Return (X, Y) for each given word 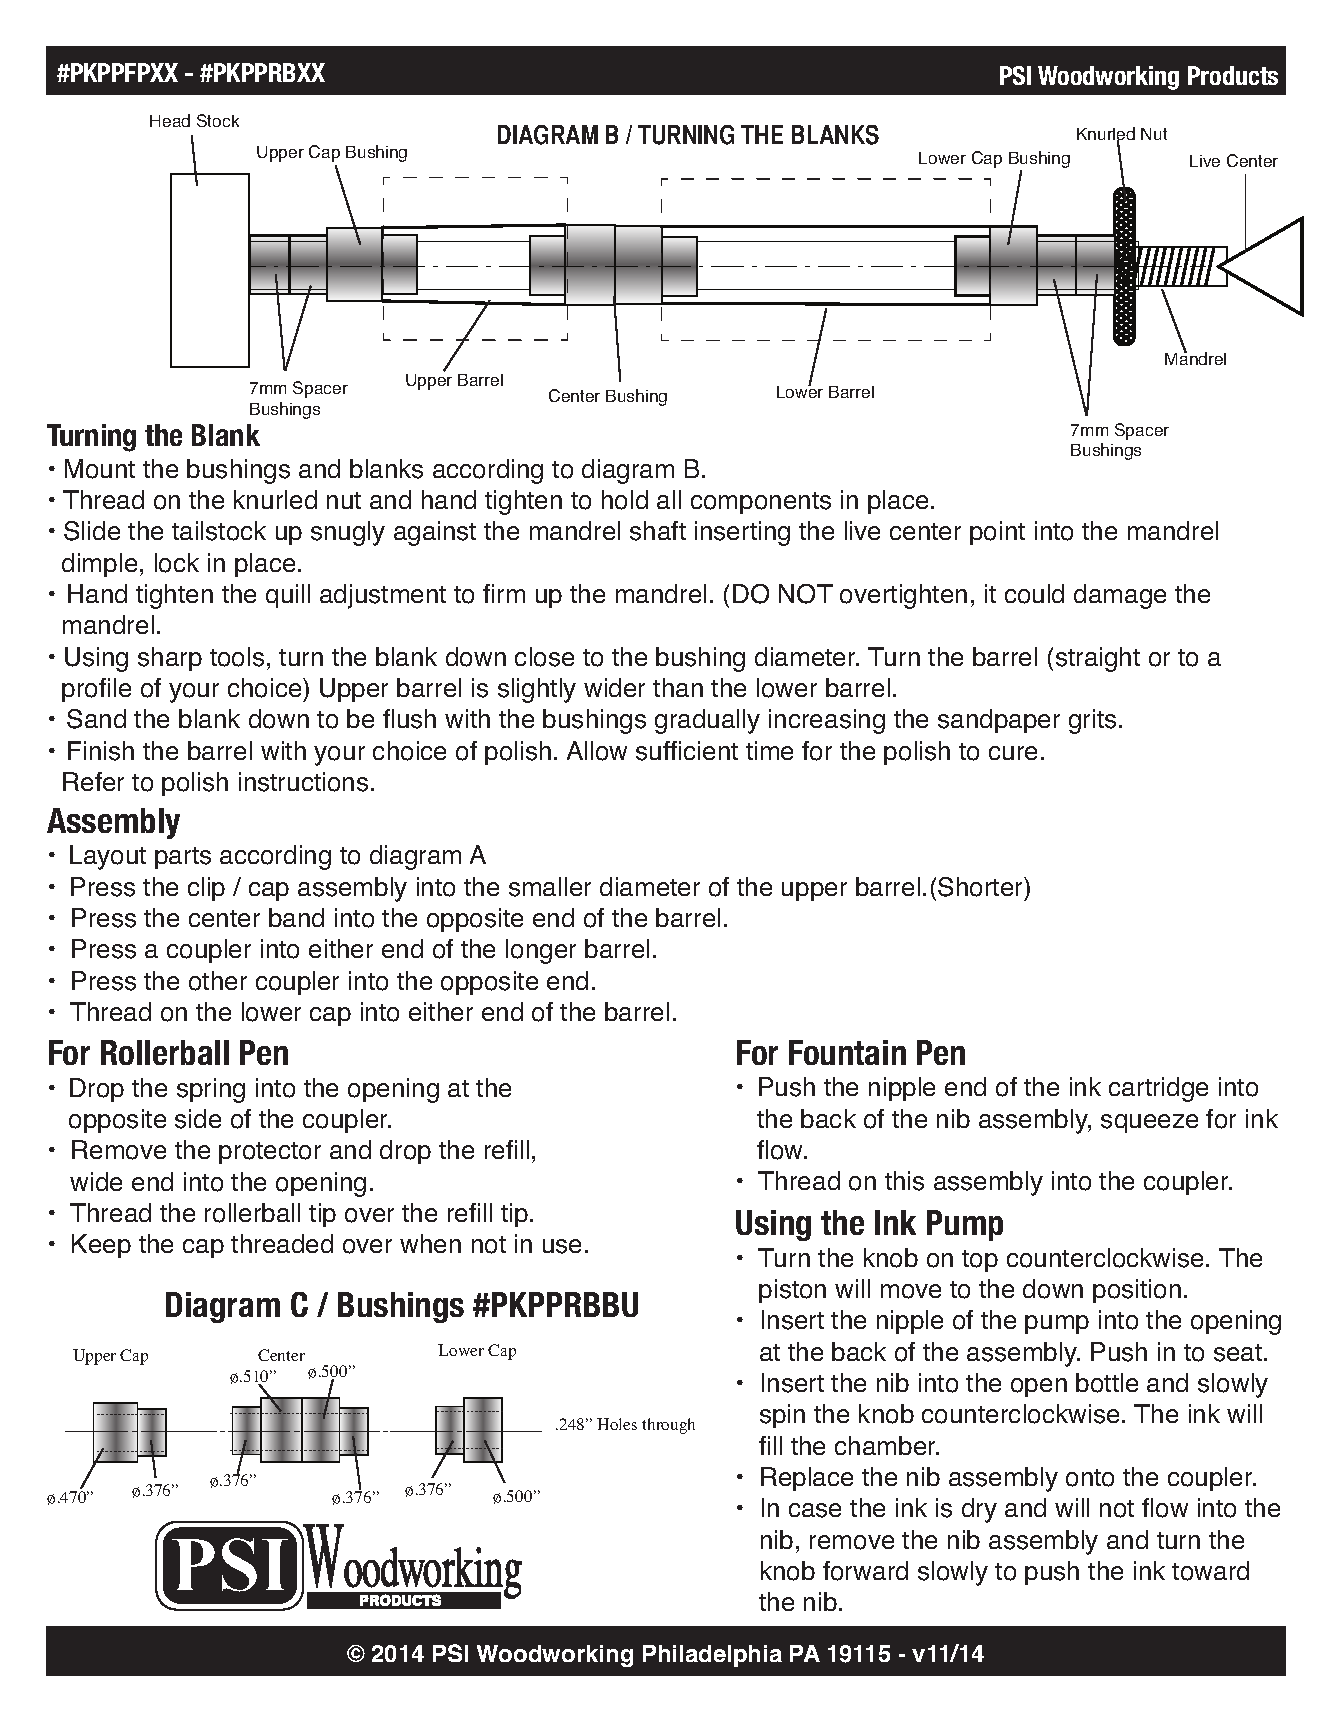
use (562, 1246)
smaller (550, 887)
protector (270, 1153)
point (997, 533)
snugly (348, 533)
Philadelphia (712, 1656)
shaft (658, 531)
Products (1233, 75)
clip (206, 889)
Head (170, 120)
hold (625, 500)
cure (1013, 753)
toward (1210, 1571)
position (1137, 1291)
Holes (617, 1424)
